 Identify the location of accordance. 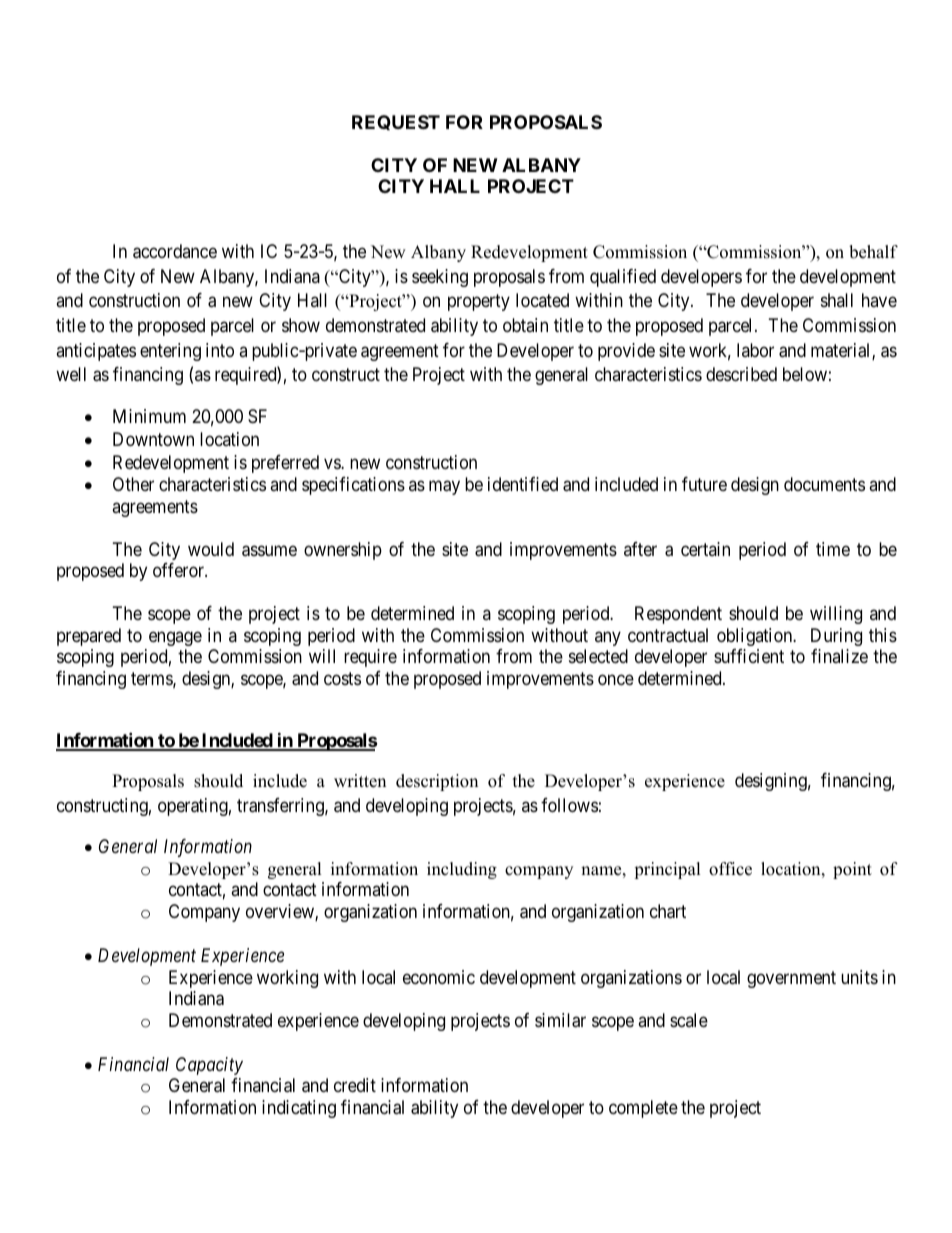
(175, 251).
